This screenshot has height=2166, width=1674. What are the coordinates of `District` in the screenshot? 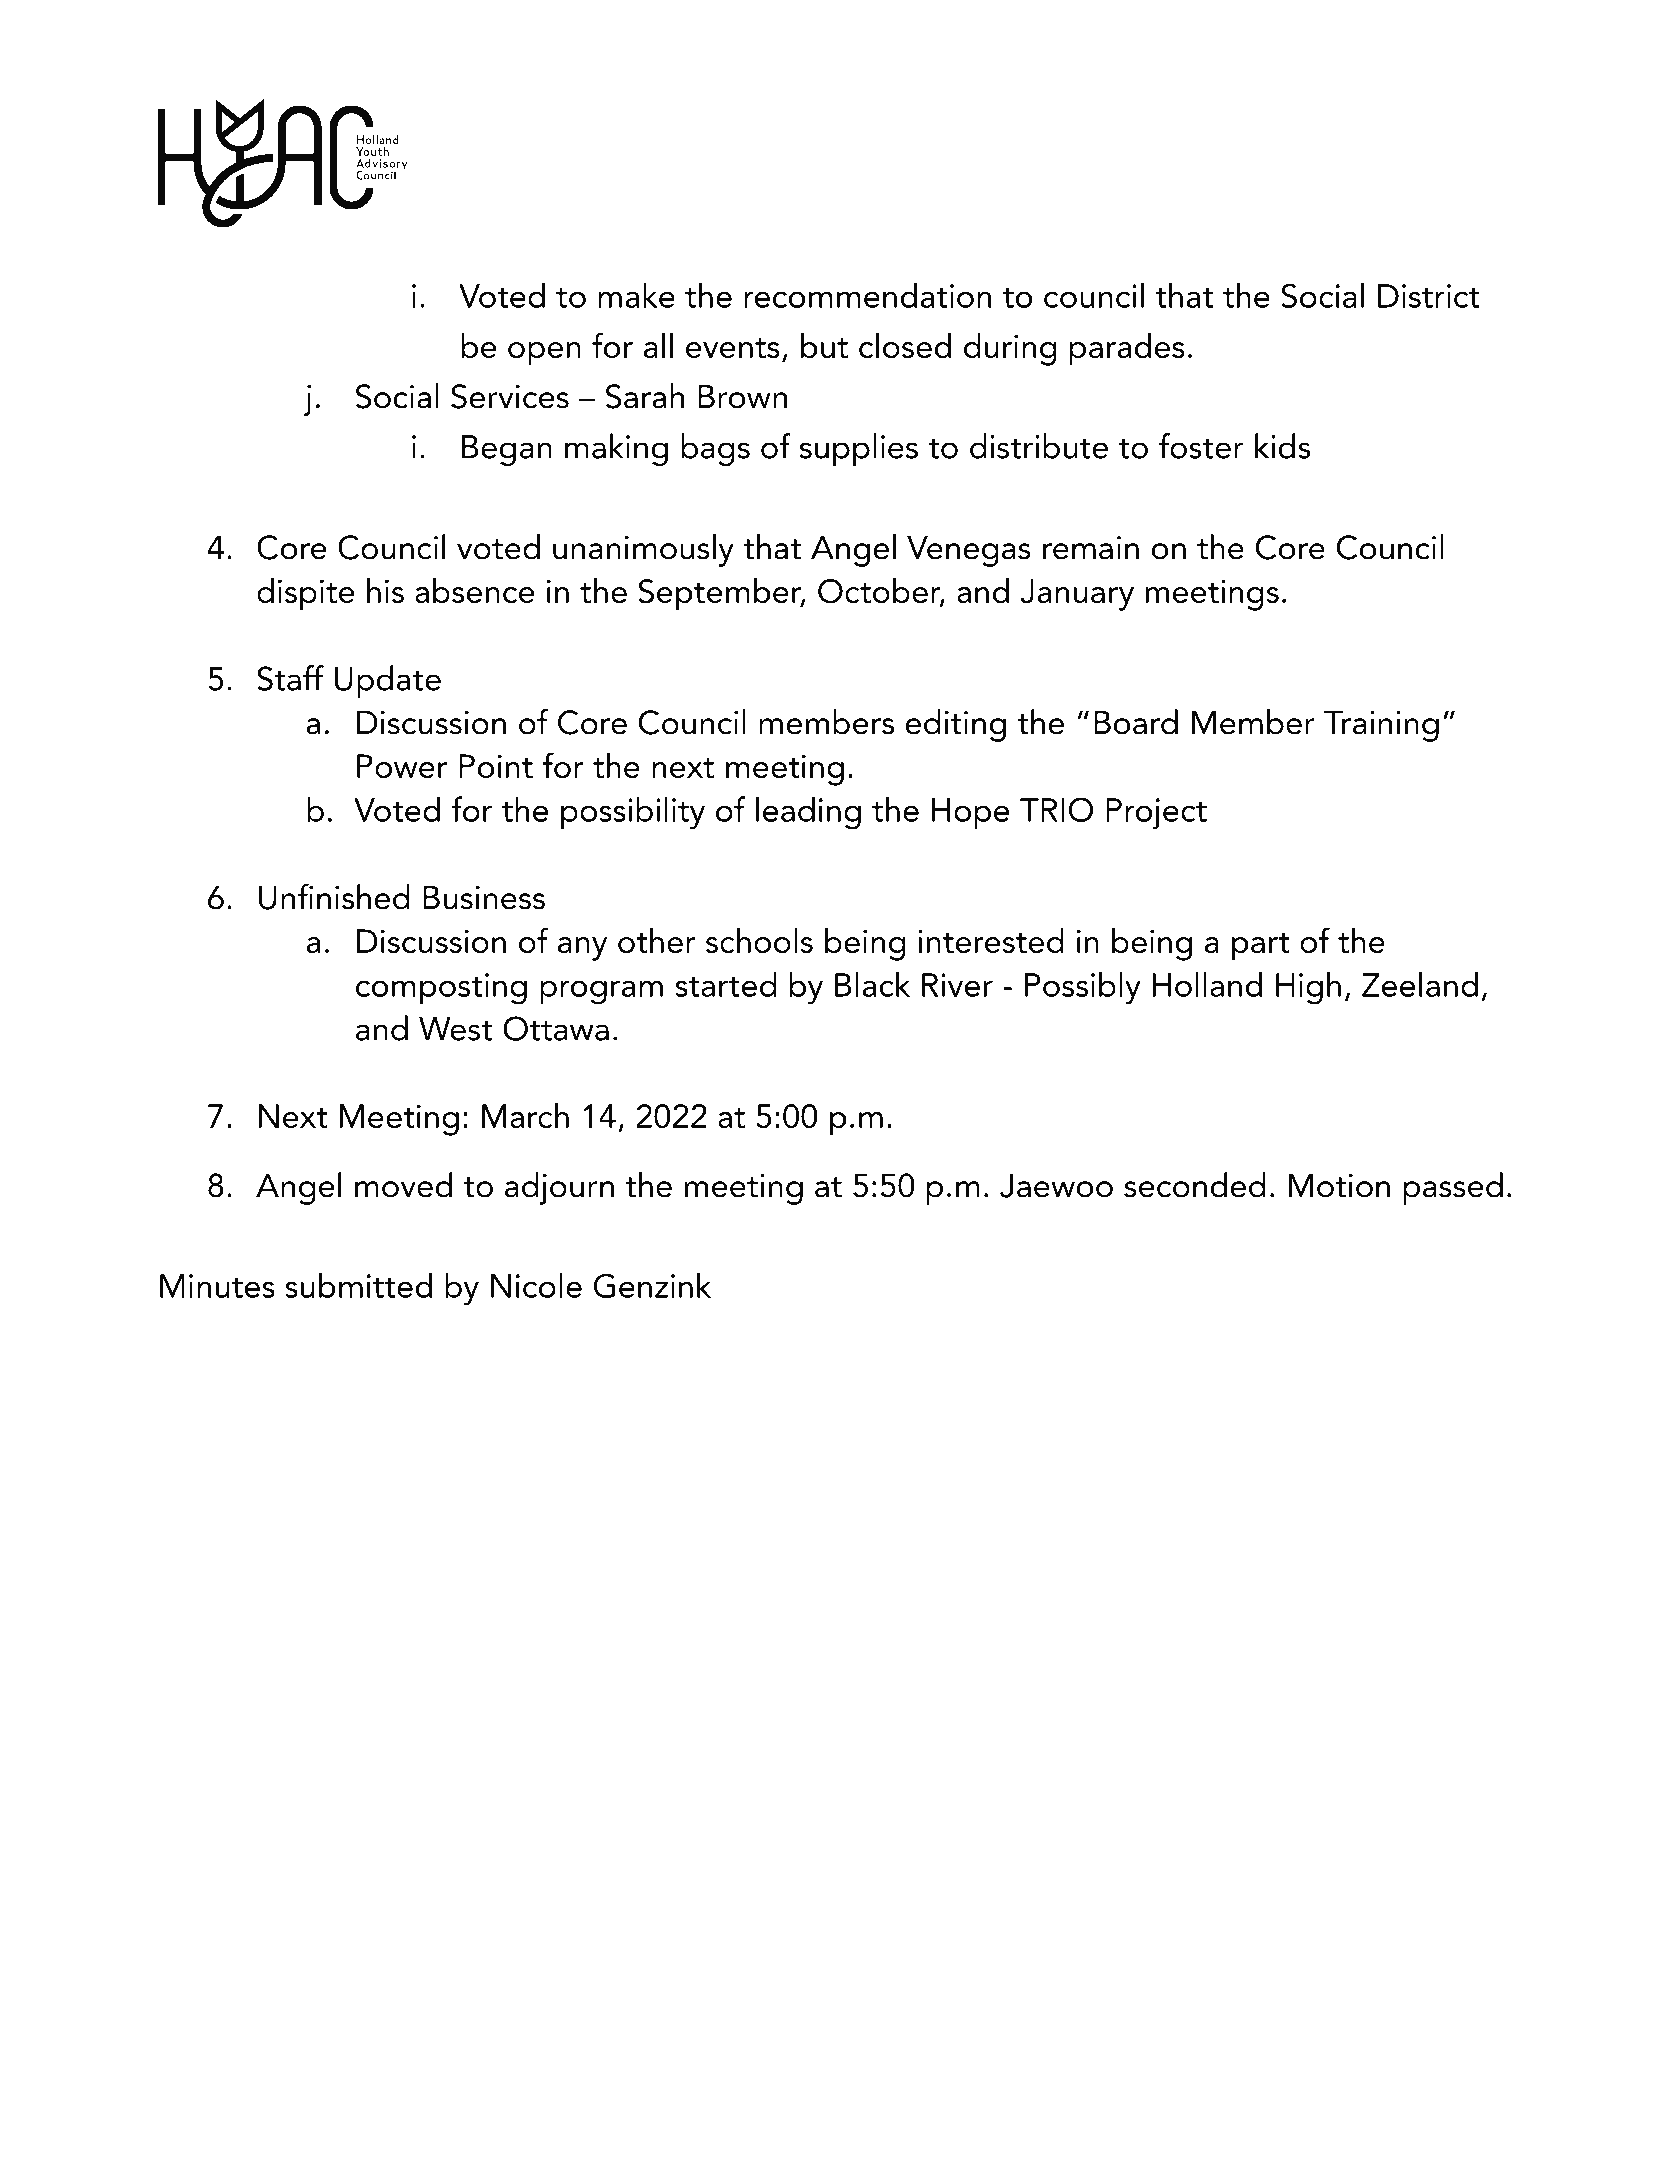 It's located at (1429, 296).
